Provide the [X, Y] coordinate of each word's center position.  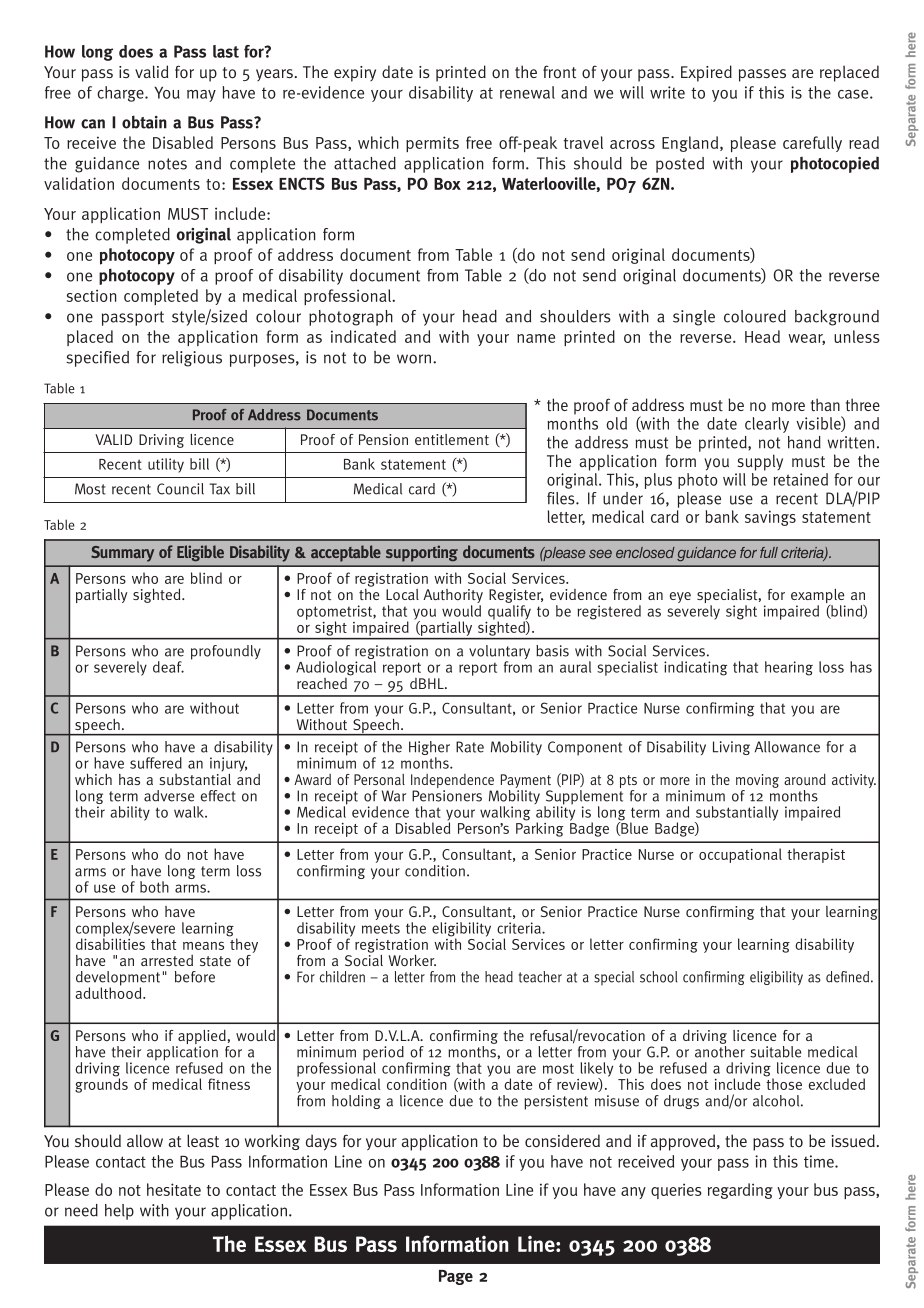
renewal [527, 92]
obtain [144, 122]
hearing [789, 668]
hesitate [174, 1189]
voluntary [499, 653]
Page [456, 1277]
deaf [168, 667]
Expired [706, 73]
